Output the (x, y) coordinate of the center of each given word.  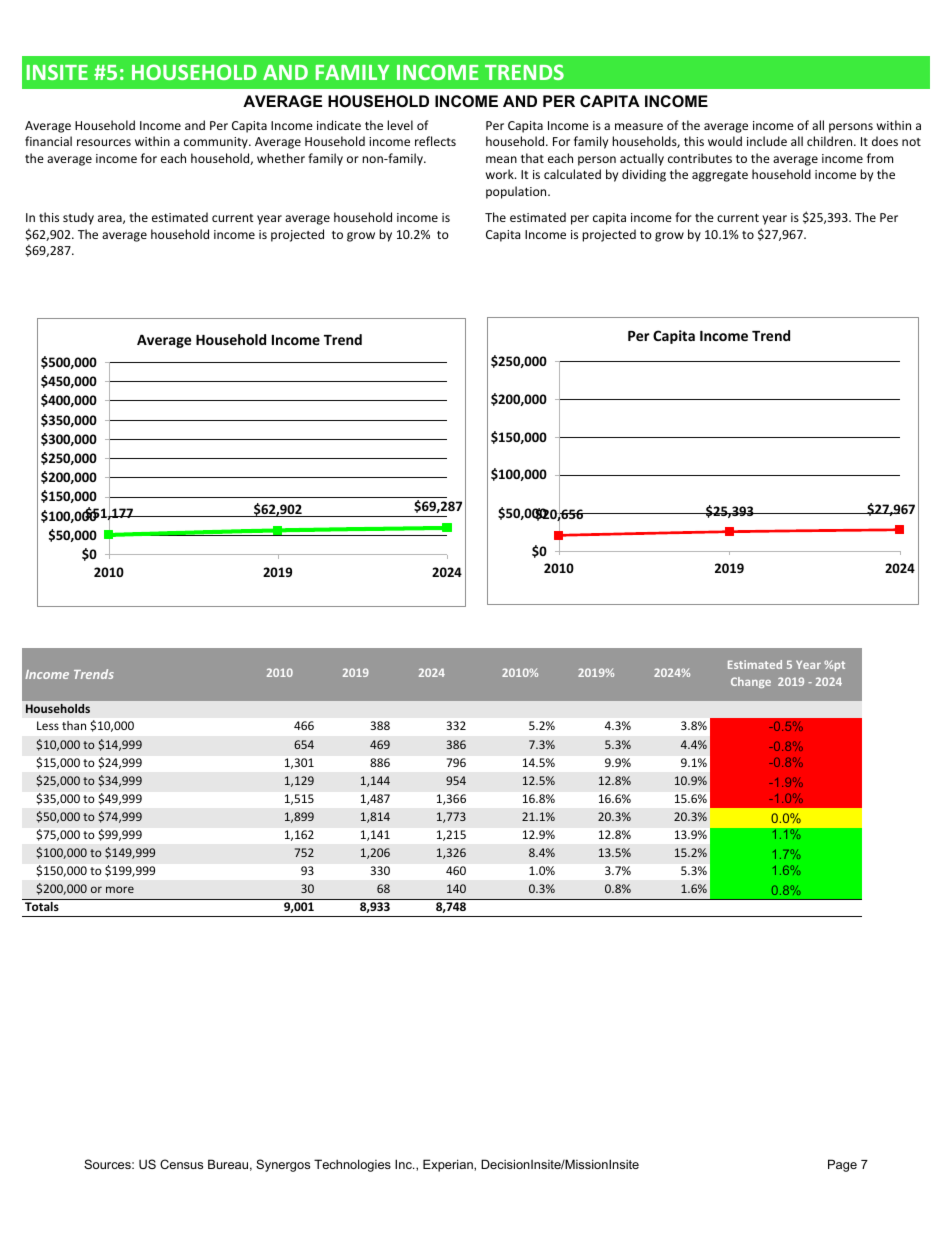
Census (181, 1164)
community (217, 143)
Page (842, 1165)
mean (501, 159)
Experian (449, 1165)
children (831, 141)
